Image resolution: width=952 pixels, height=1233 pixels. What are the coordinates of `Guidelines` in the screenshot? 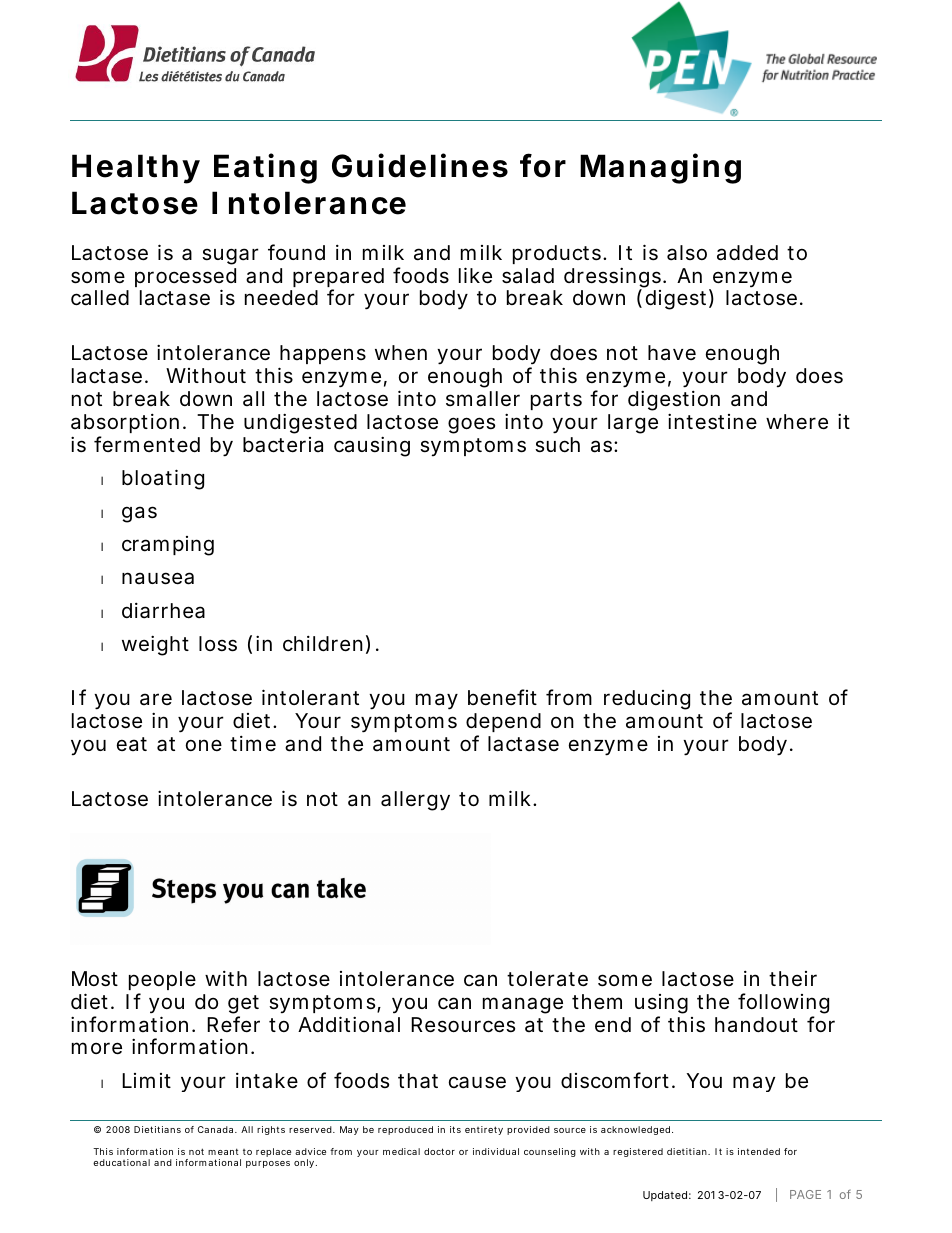 It's located at (420, 165).
